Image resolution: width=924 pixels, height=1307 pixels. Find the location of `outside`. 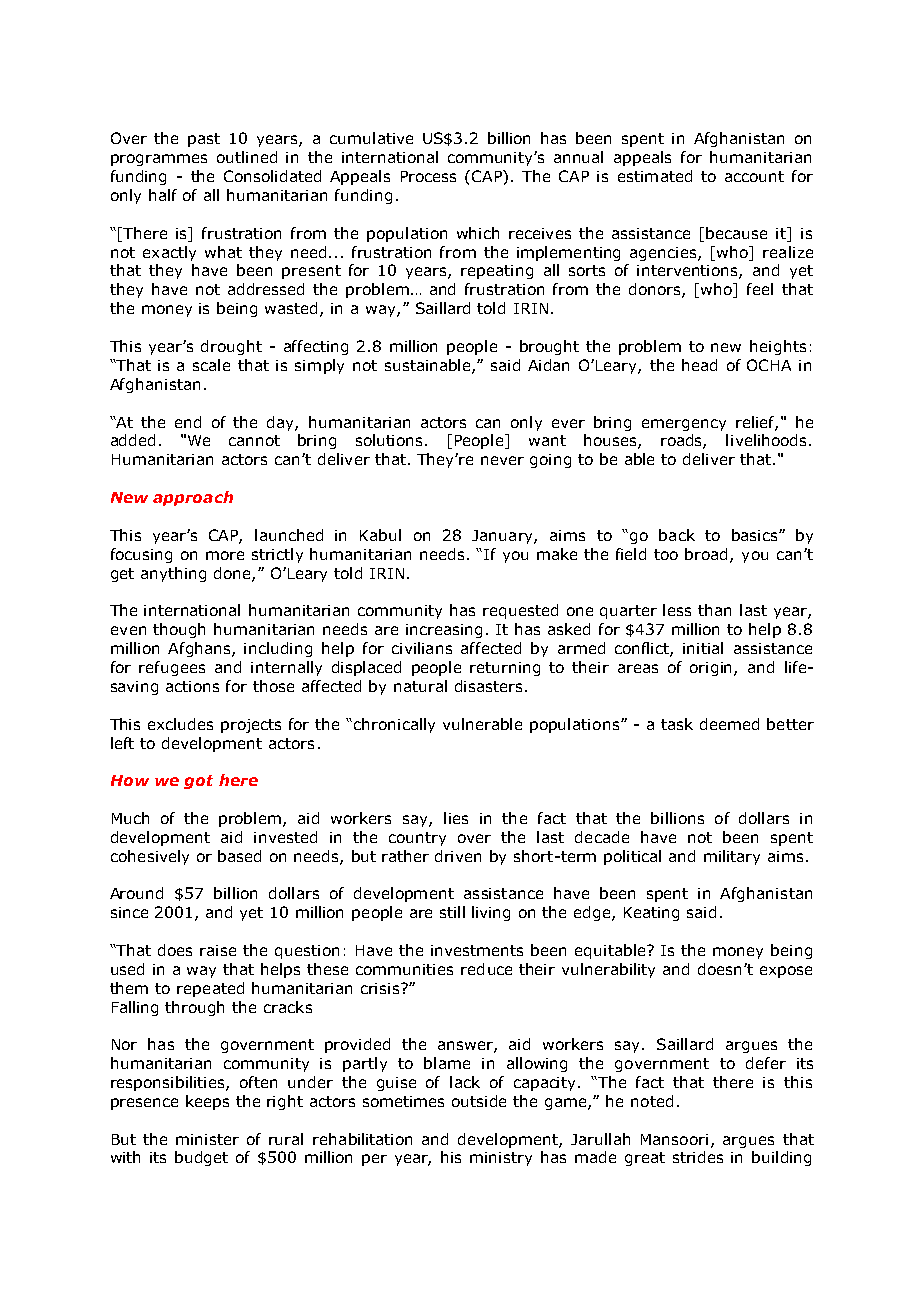

outside is located at coordinates (479, 1101).
